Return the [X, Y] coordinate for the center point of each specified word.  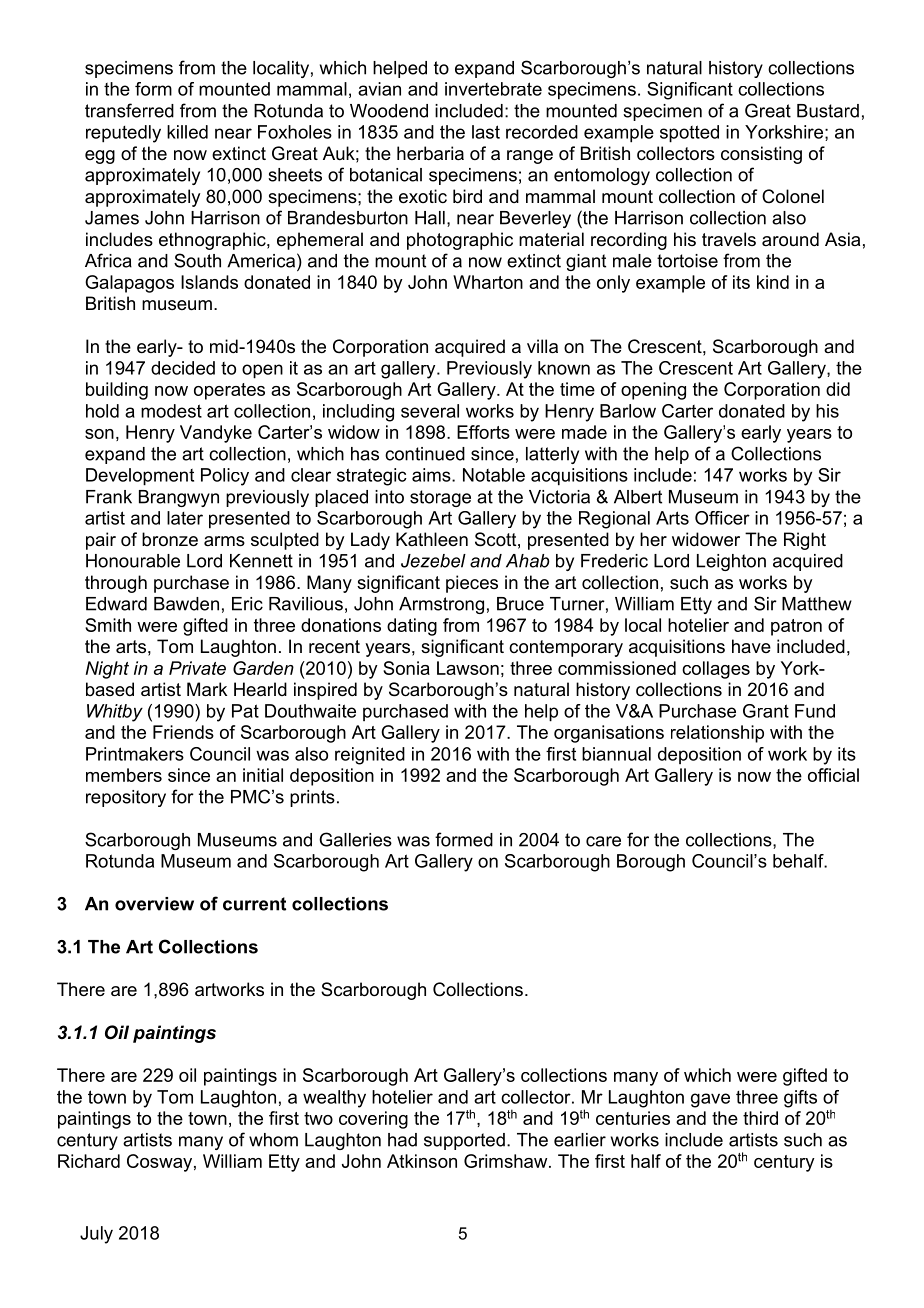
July [96, 1235]
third [760, 1118]
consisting [761, 155]
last [486, 132]
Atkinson [422, 1161]
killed [187, 132]
